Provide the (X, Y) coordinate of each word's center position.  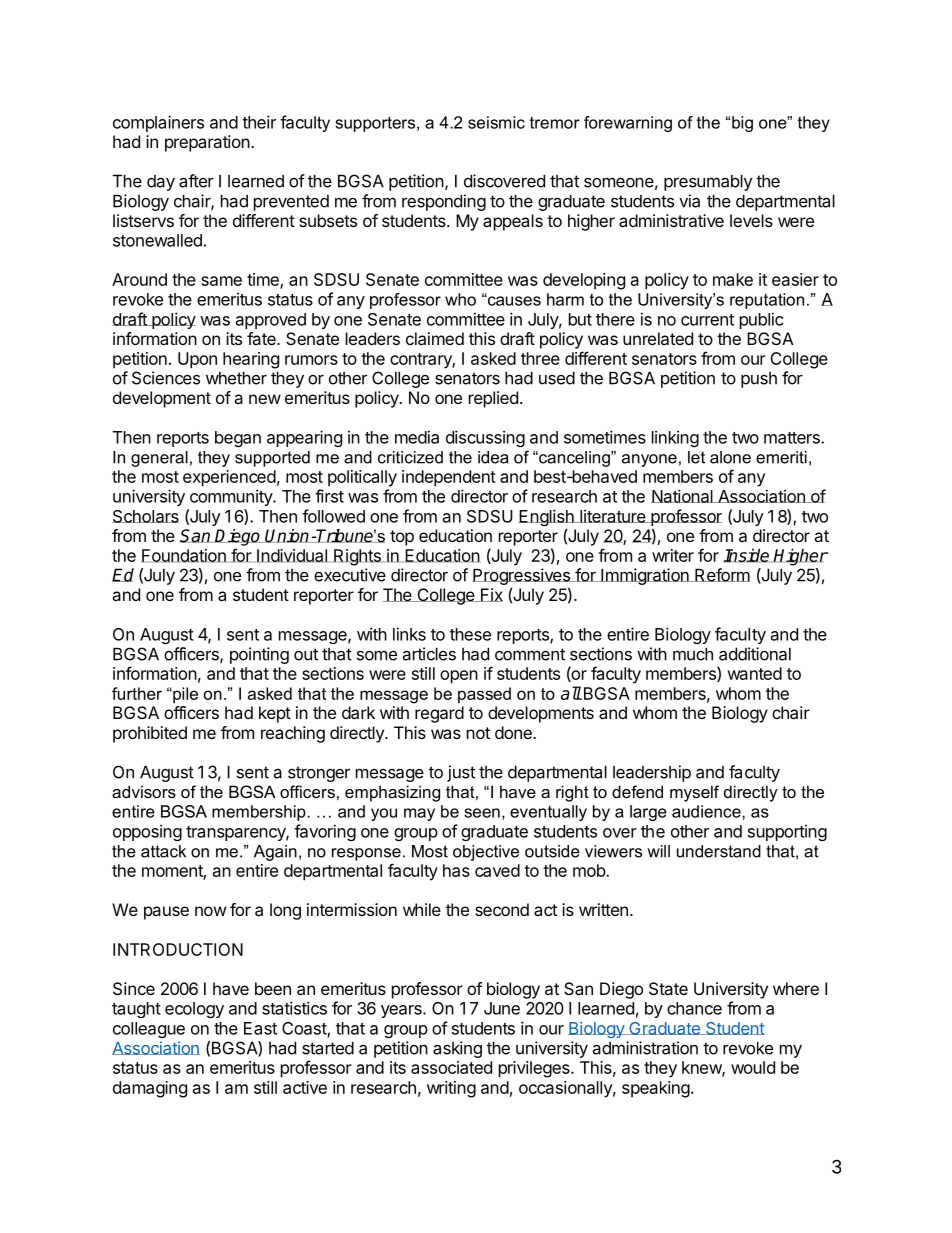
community (232, 497)
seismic (496, 122)
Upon (197, 360)
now (210, 911)
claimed (435, 338)
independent (449, 478)
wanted (754, 673)
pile (184, 695)
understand (719, 851)
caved (497, 870)
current (707, 320)
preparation (207, 143)
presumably (708, 182)
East (260, 1028)
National (683, 496)
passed (484, 695)
